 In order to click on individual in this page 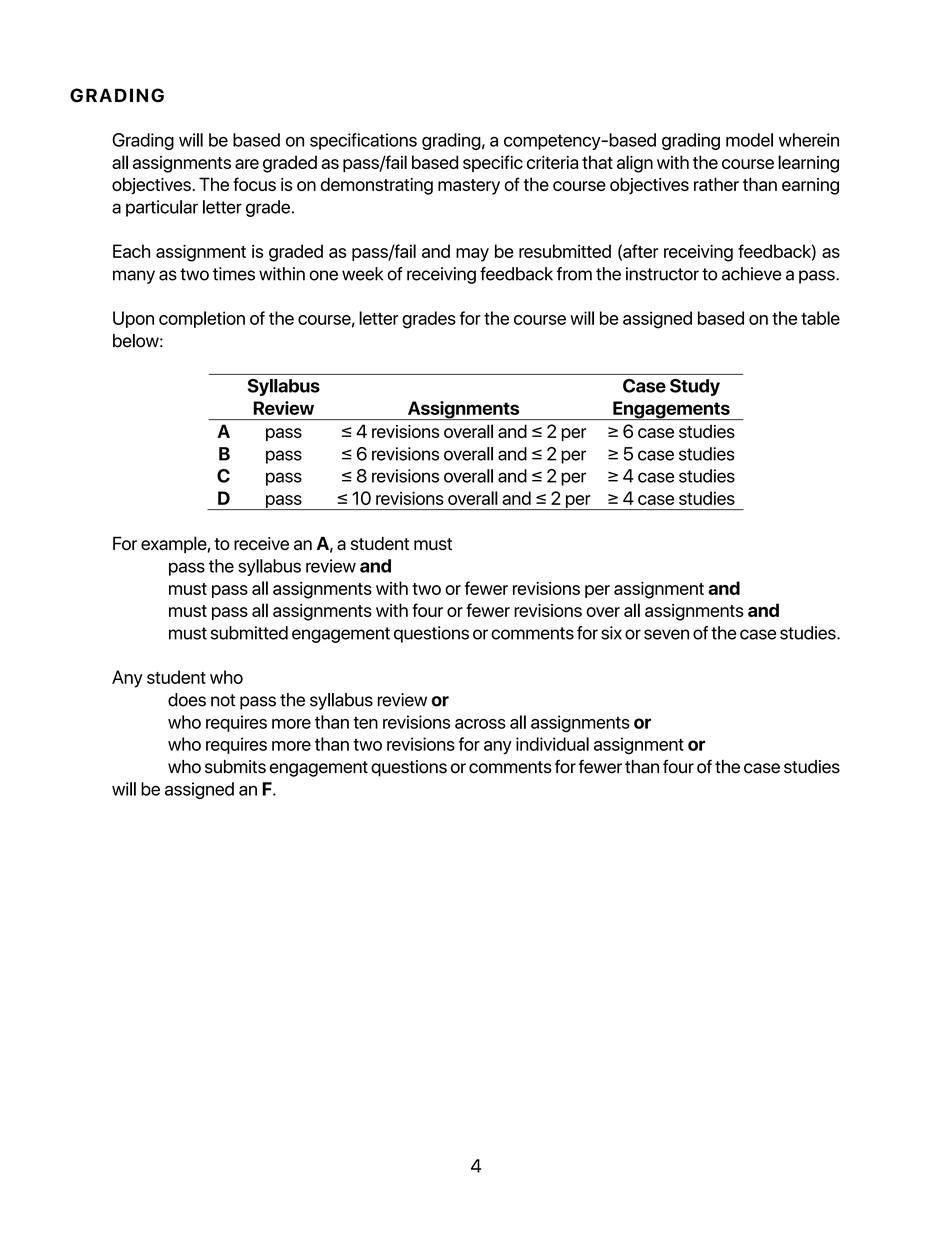, I will do `click(552, 744)`.
